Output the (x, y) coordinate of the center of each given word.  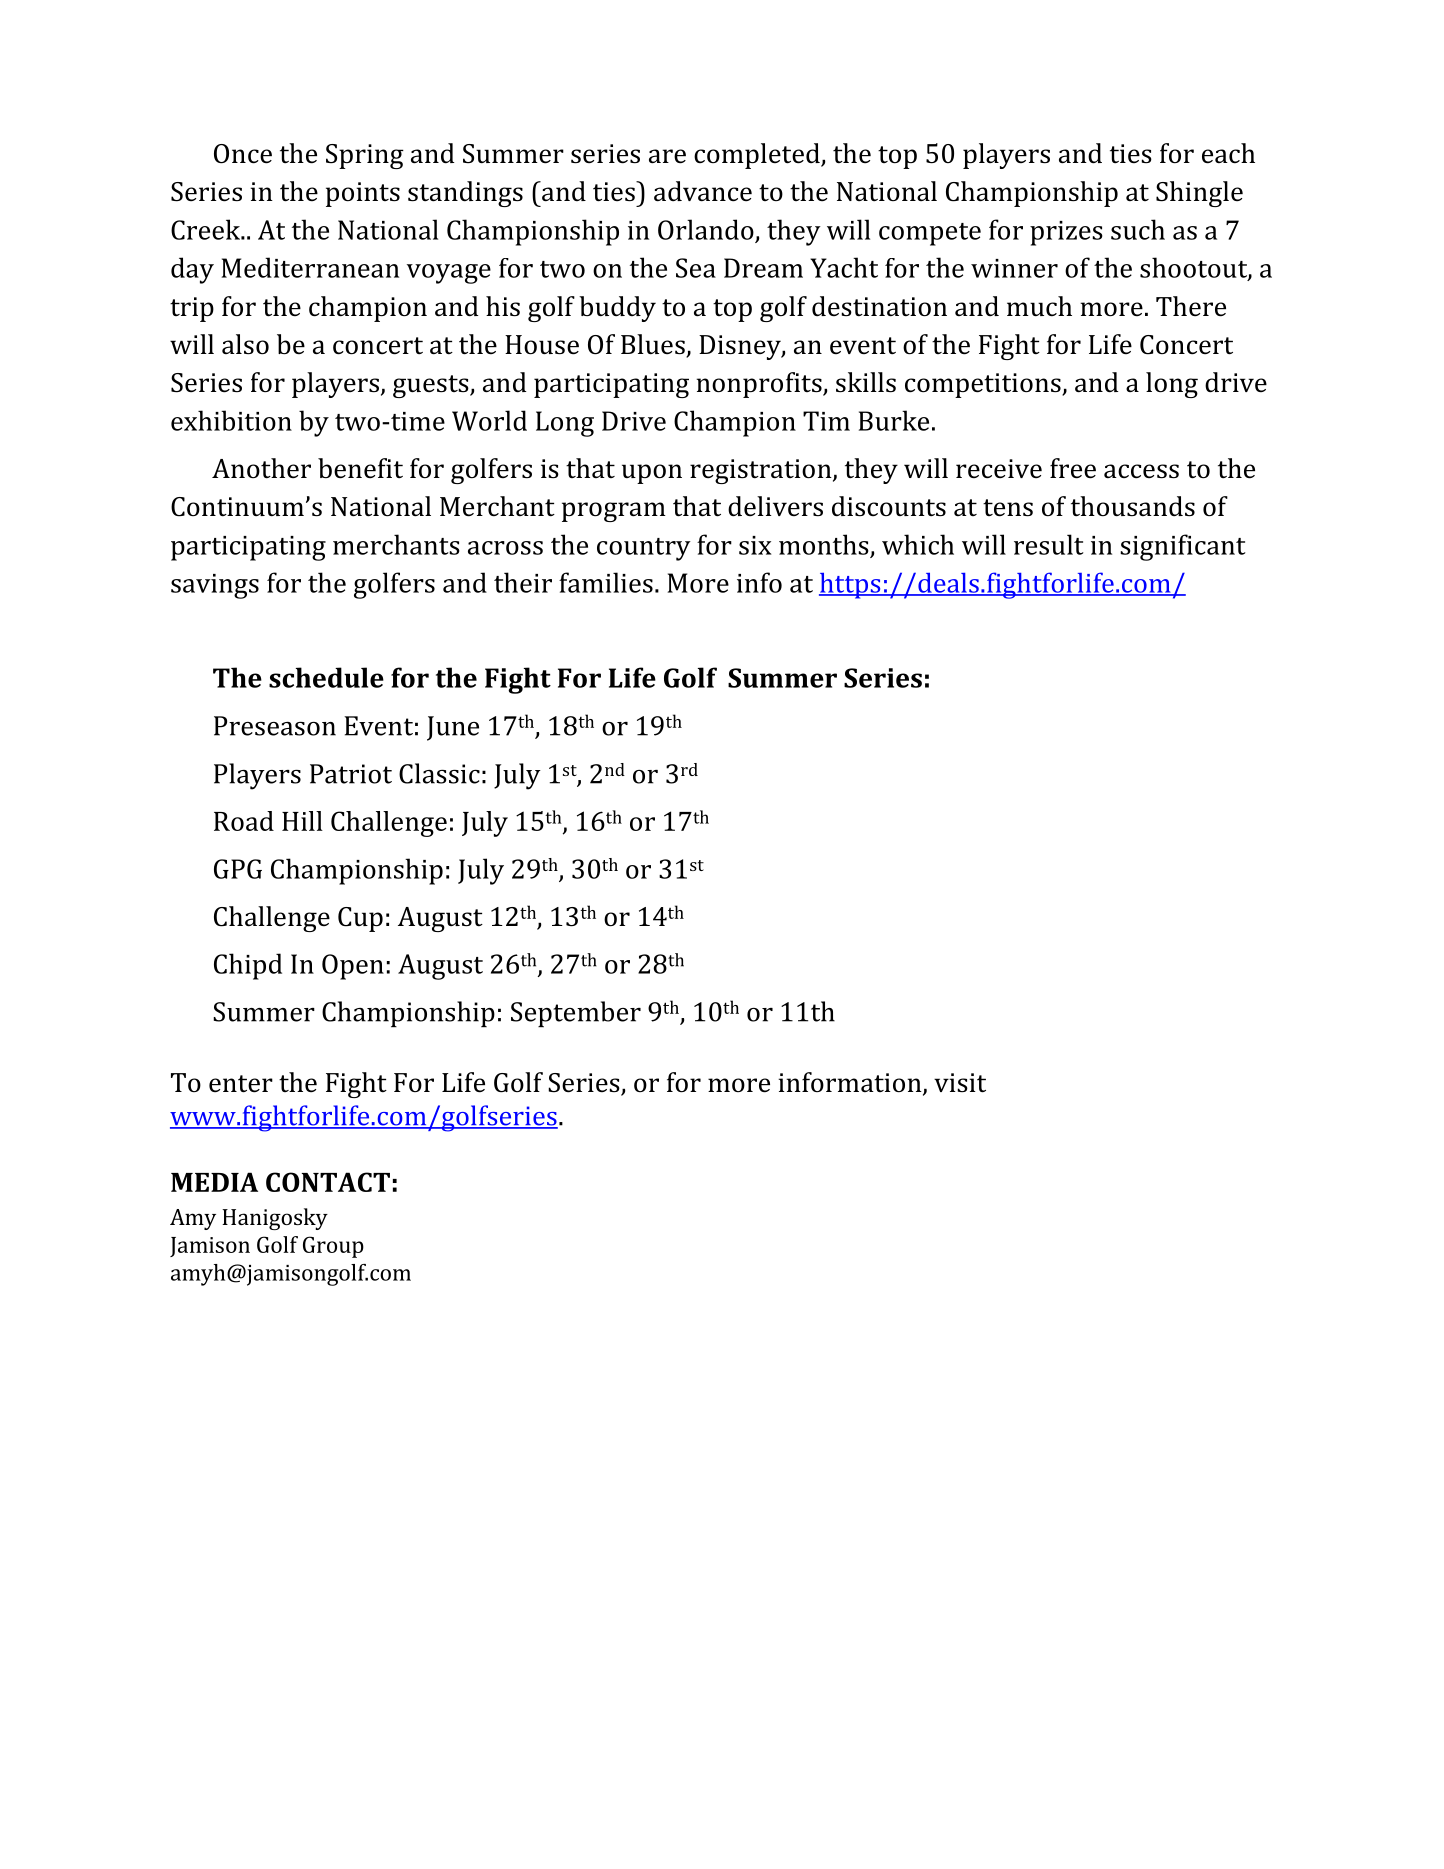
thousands (1133, 506)
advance (703, 191)
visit (960, 1083)
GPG (238, 869)
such (1138, 229)
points (363, 194)
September (576, 1014)
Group (333, 1247)
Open (353, 967)
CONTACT (328, 1182)
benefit (360, 468)
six (755, 545)
